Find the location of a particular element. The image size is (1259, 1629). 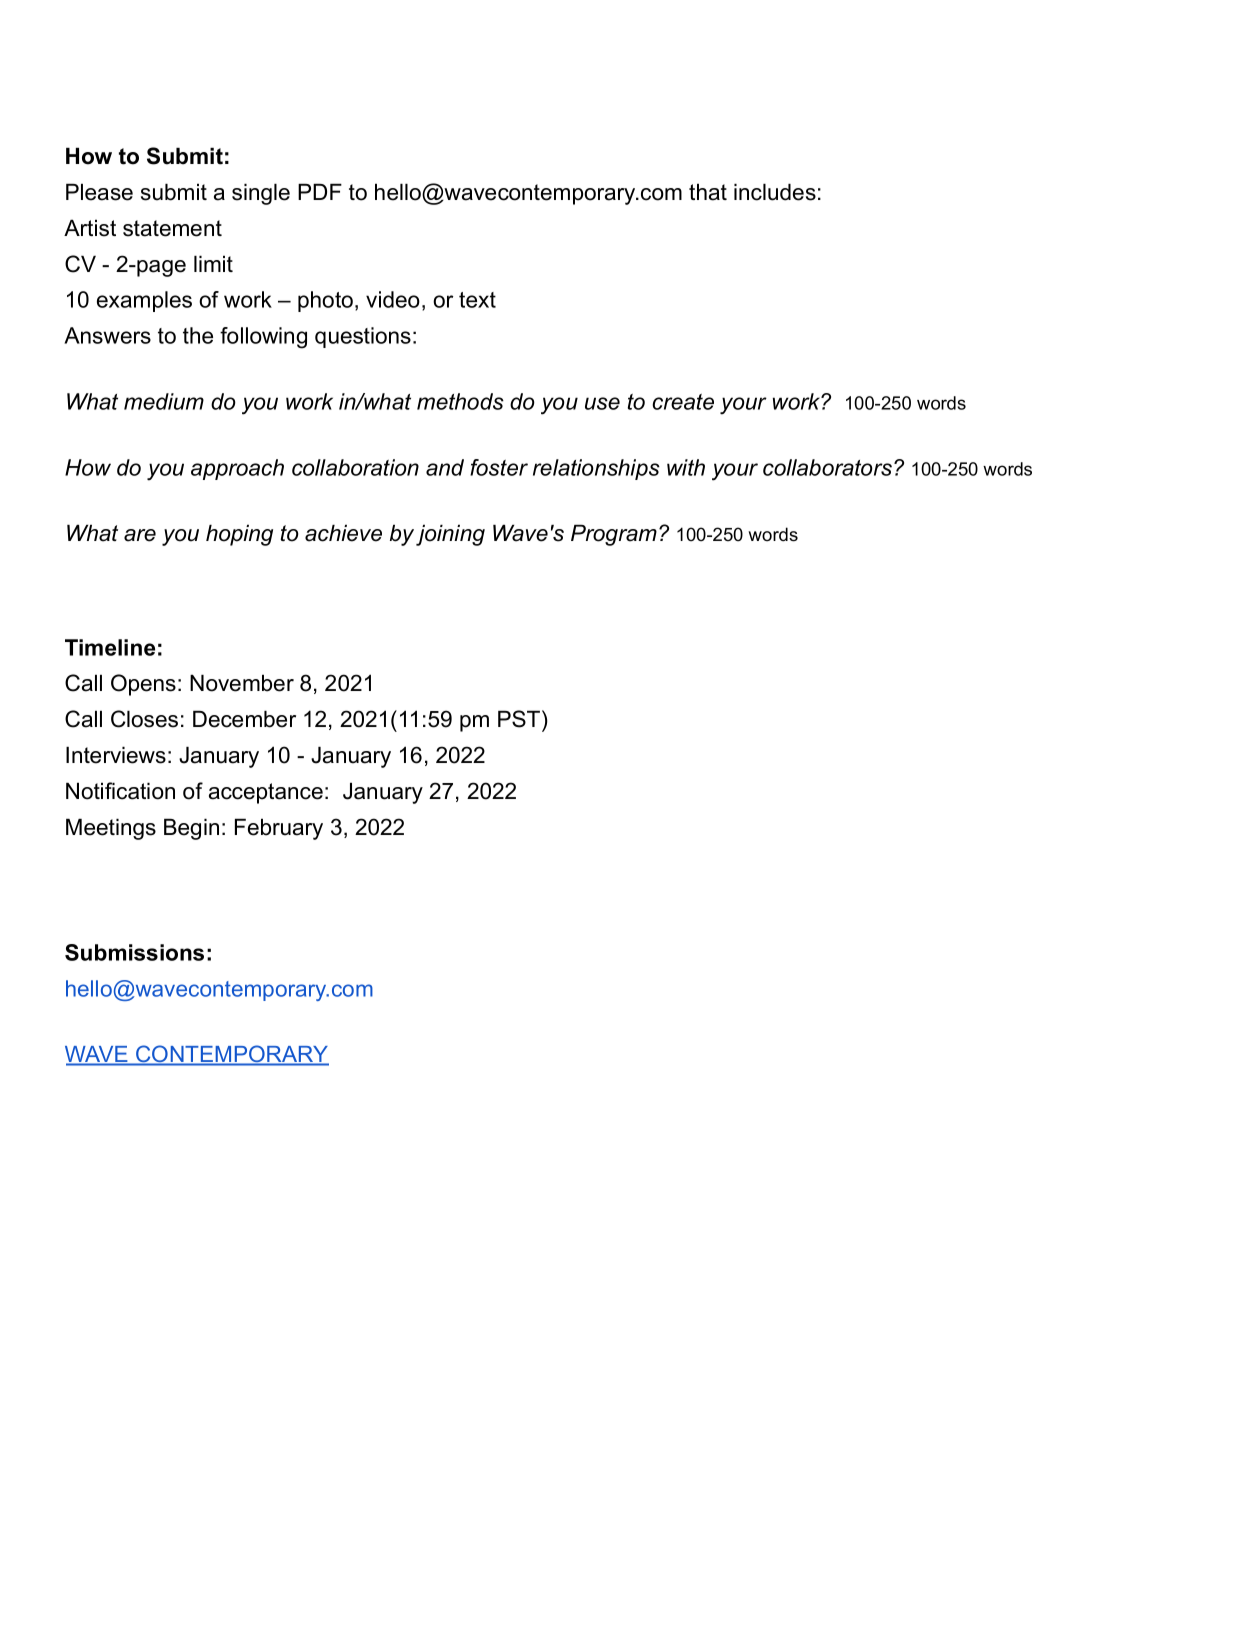

joining is located at coordinates (450, 535).
